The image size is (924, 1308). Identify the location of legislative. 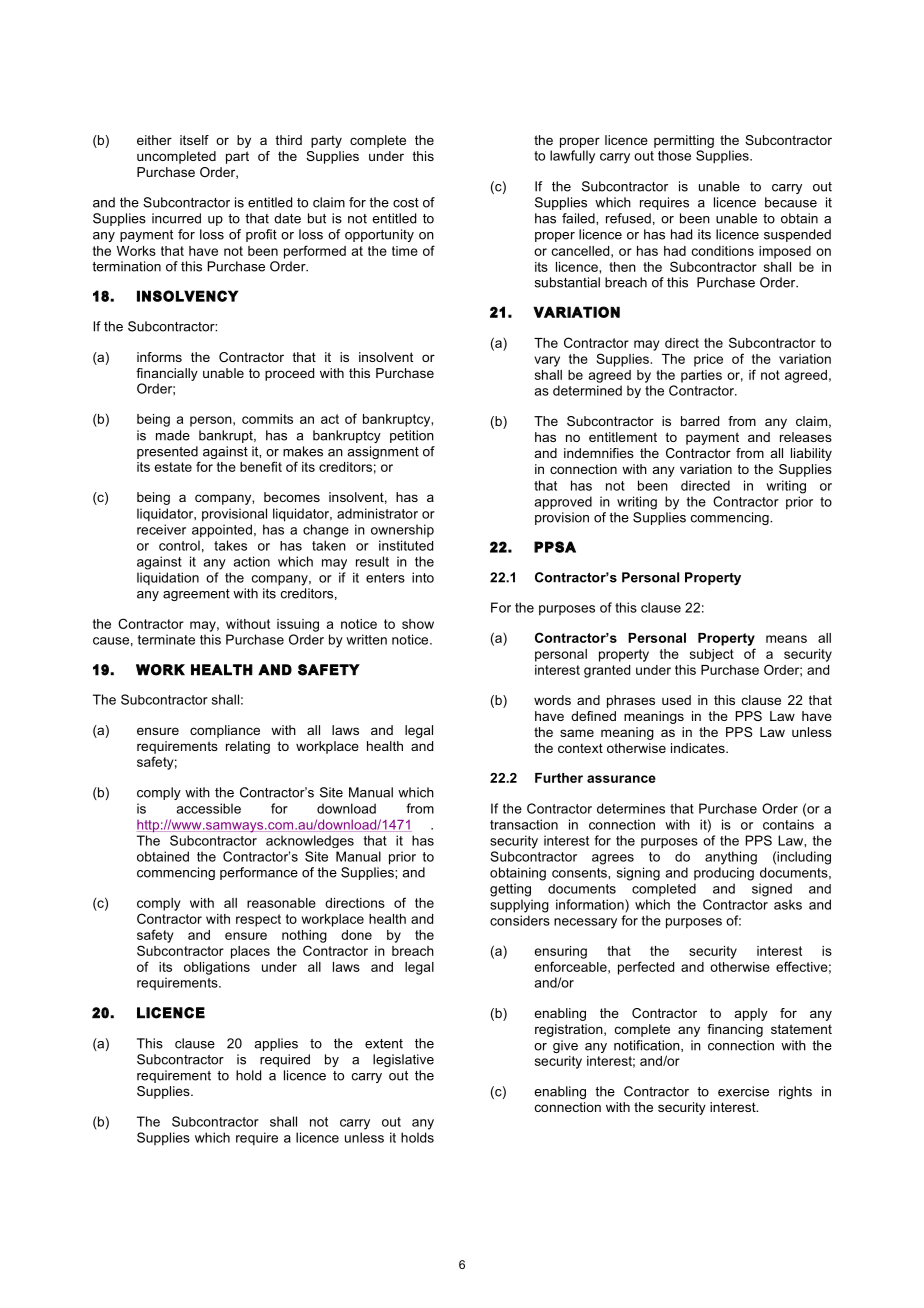
(403, 1060).
